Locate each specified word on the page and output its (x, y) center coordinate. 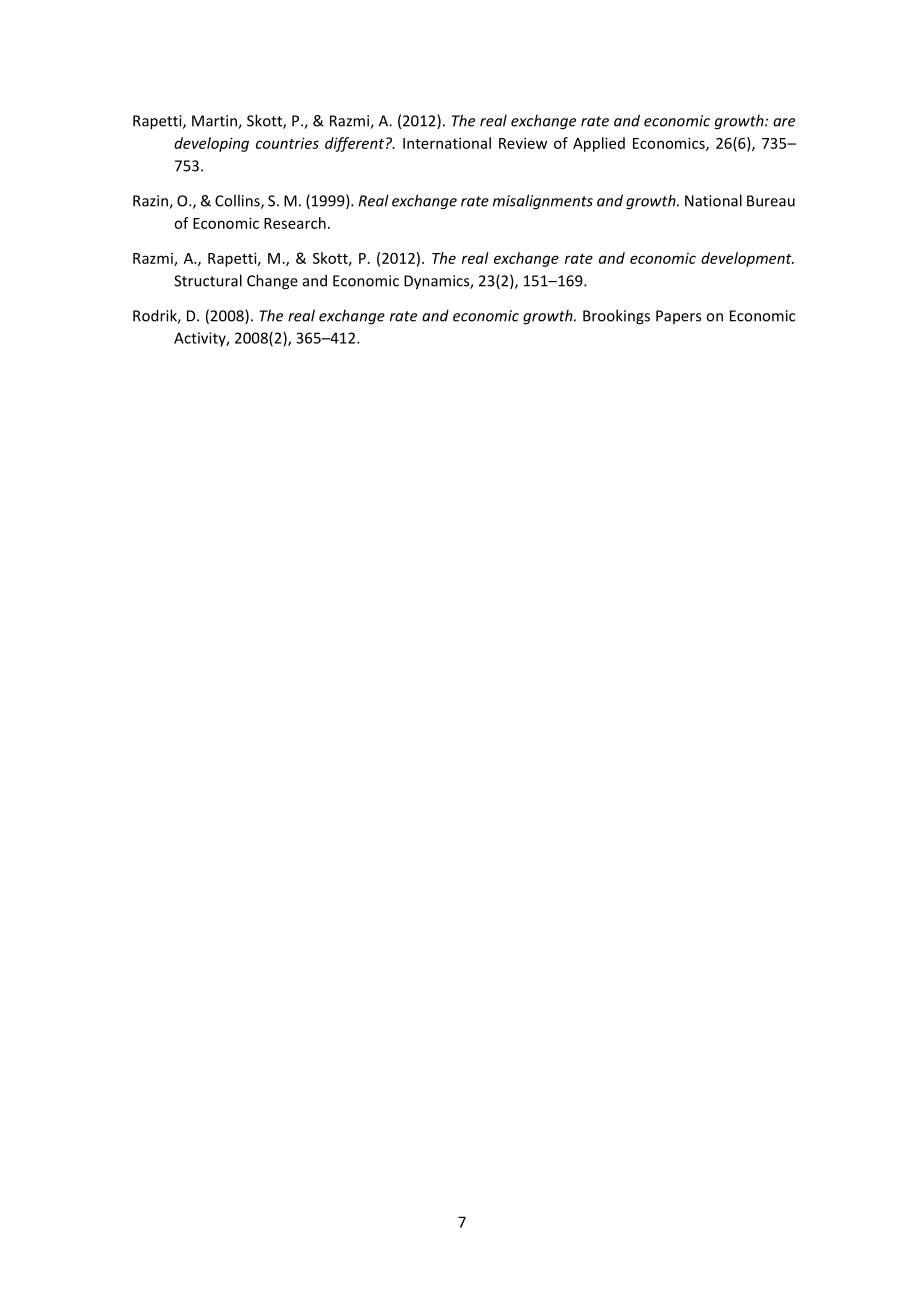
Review (523, 143)
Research (295, 223)
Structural (208, 280)
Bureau (771, 201)
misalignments (543, 202)
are (784, 122)
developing (211, 144)
